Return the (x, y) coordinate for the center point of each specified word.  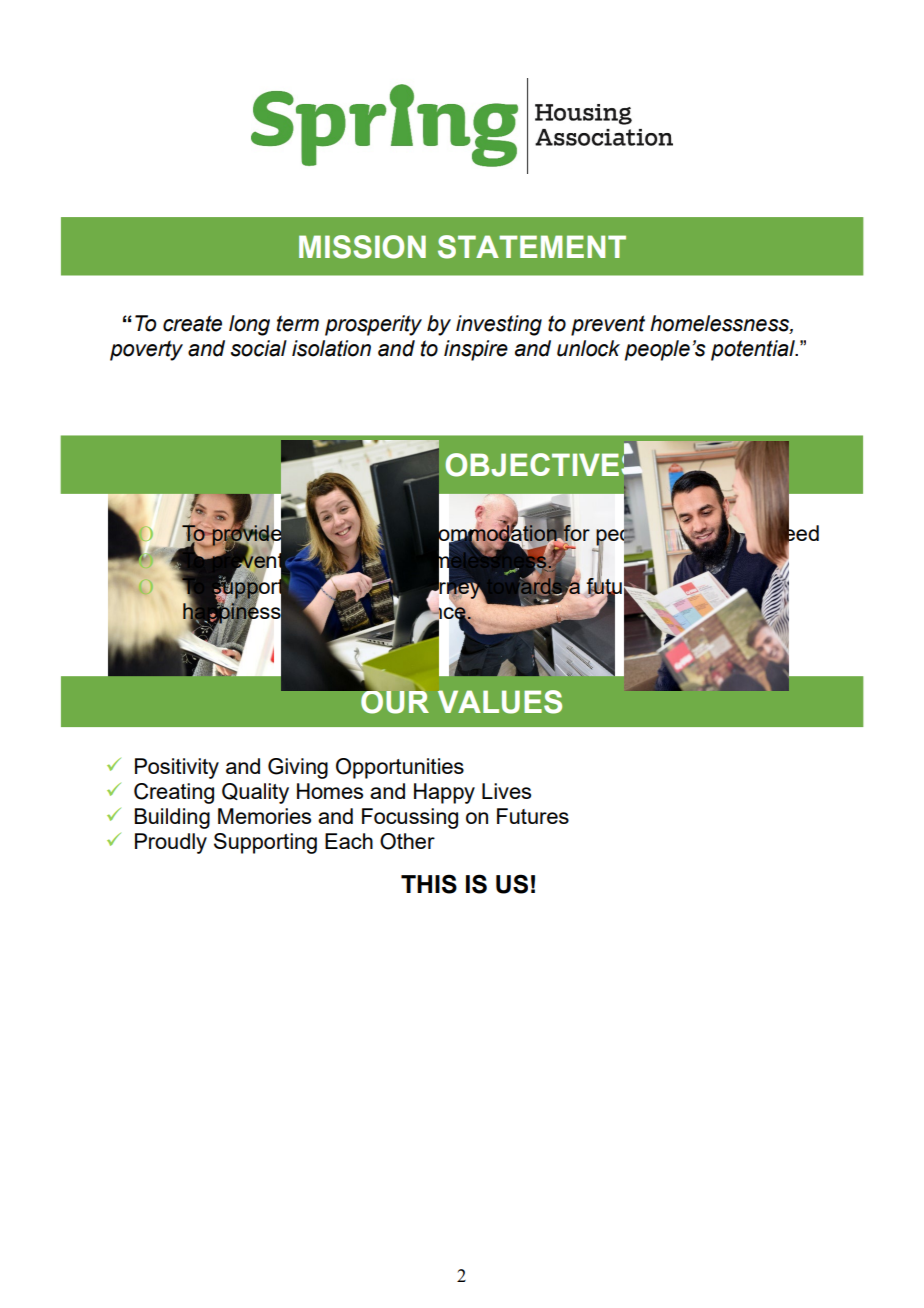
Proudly (171, 843)
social (259, 348)
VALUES (500, 702)
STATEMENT (532, 247)
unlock (588, 348)
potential (754, 350)
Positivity (177, 768)
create (192, 323)
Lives (506, 791)
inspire (476, 350)
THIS (429, 884)
